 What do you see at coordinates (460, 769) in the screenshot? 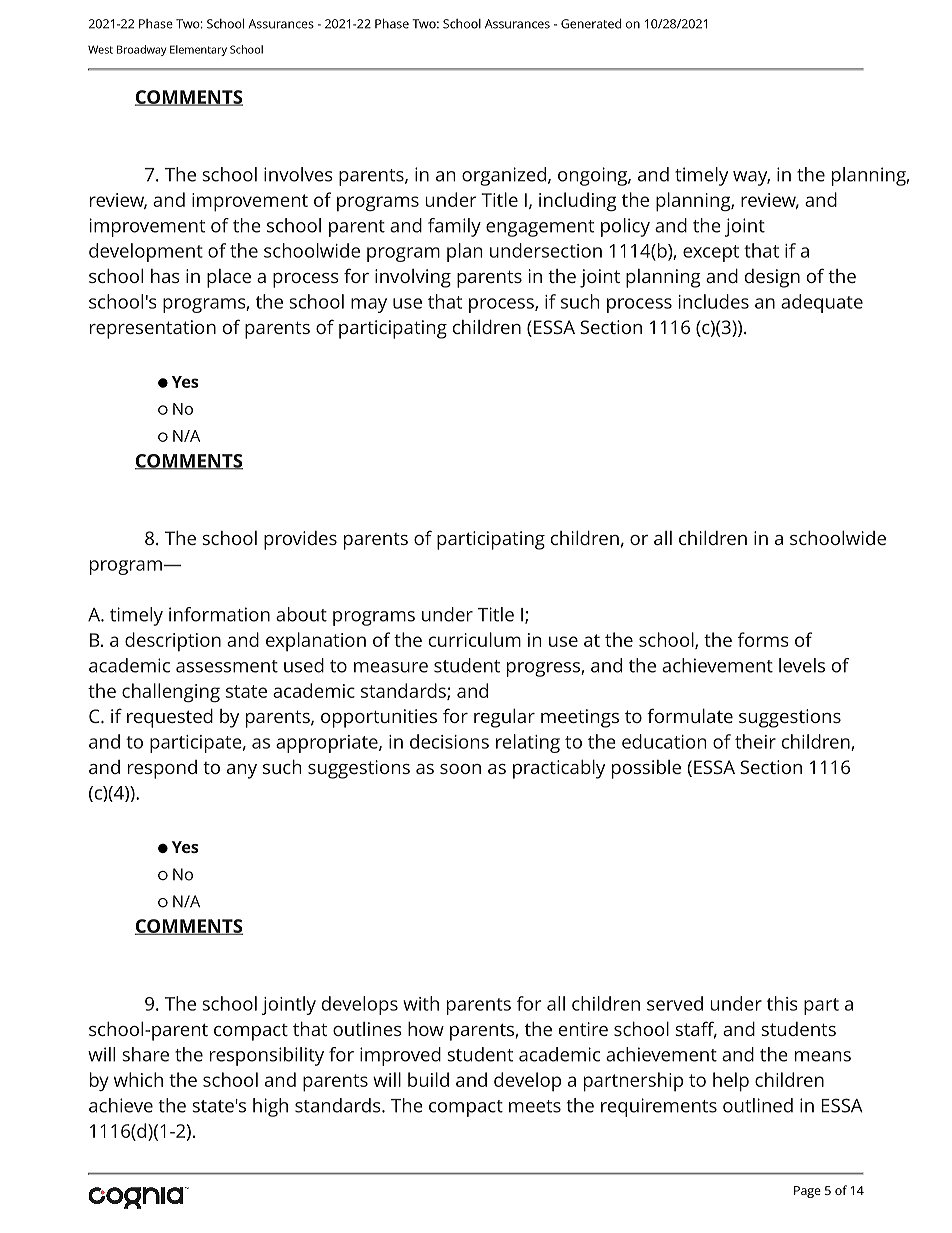
I see `soon` at bounding box center [460, 769].
